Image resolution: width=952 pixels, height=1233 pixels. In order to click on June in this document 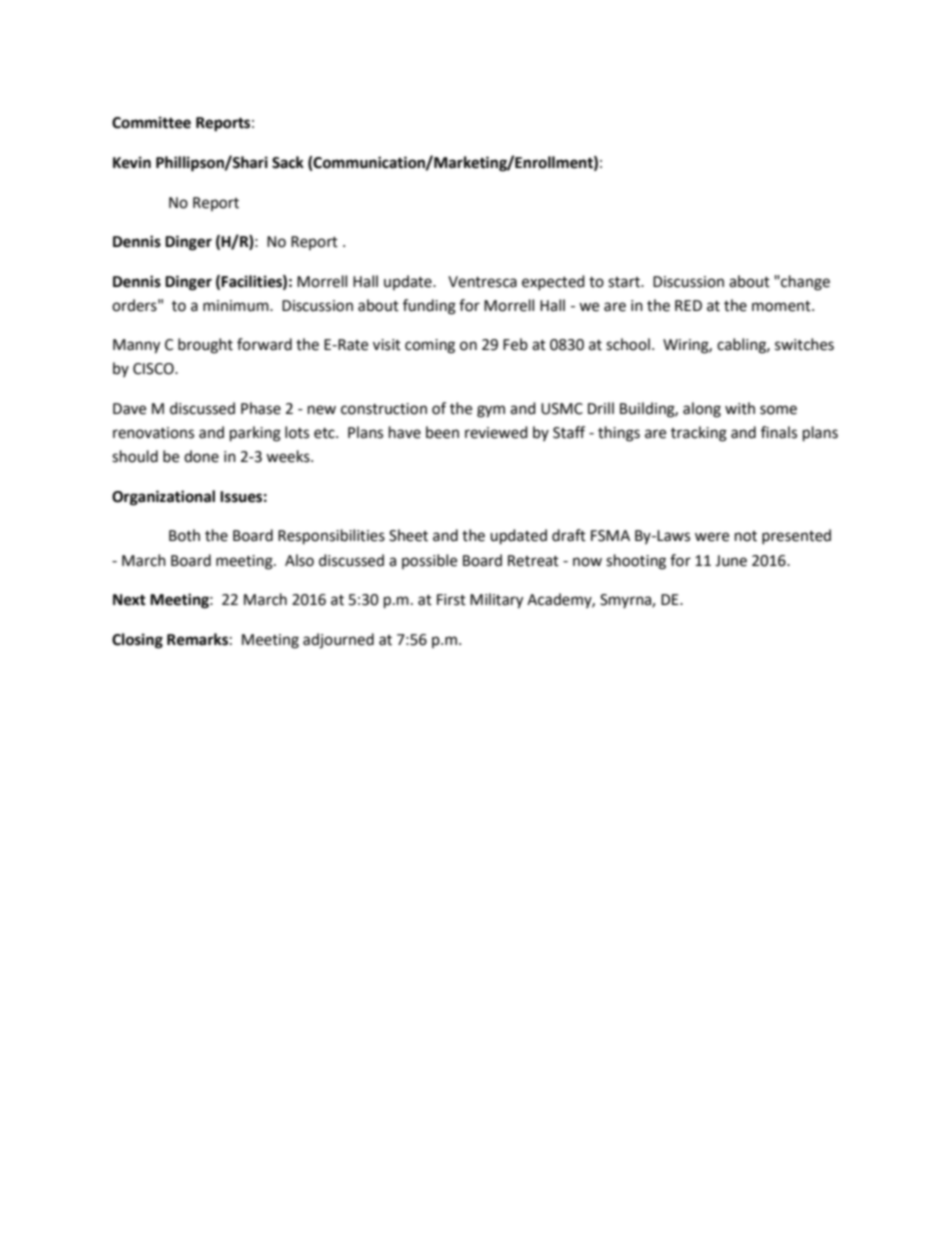, I will do `click(731, 561)`.
